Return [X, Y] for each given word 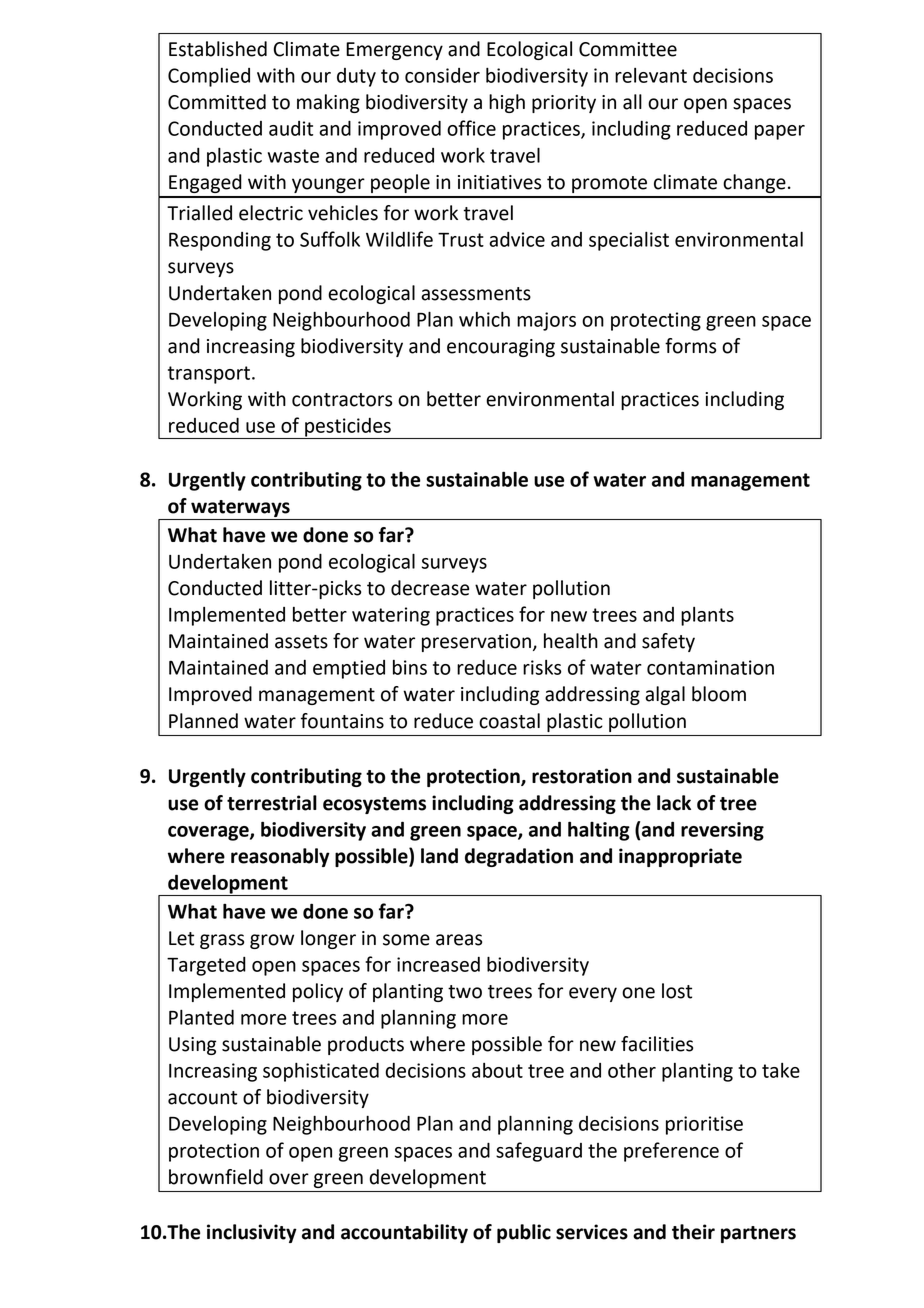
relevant [651, 75]
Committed [217, 102]
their [693, 1232]
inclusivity [252, 1233]
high [507, 103]
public [524, 1233]
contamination [710, 667]
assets [301, 642]
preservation [476, 643]
